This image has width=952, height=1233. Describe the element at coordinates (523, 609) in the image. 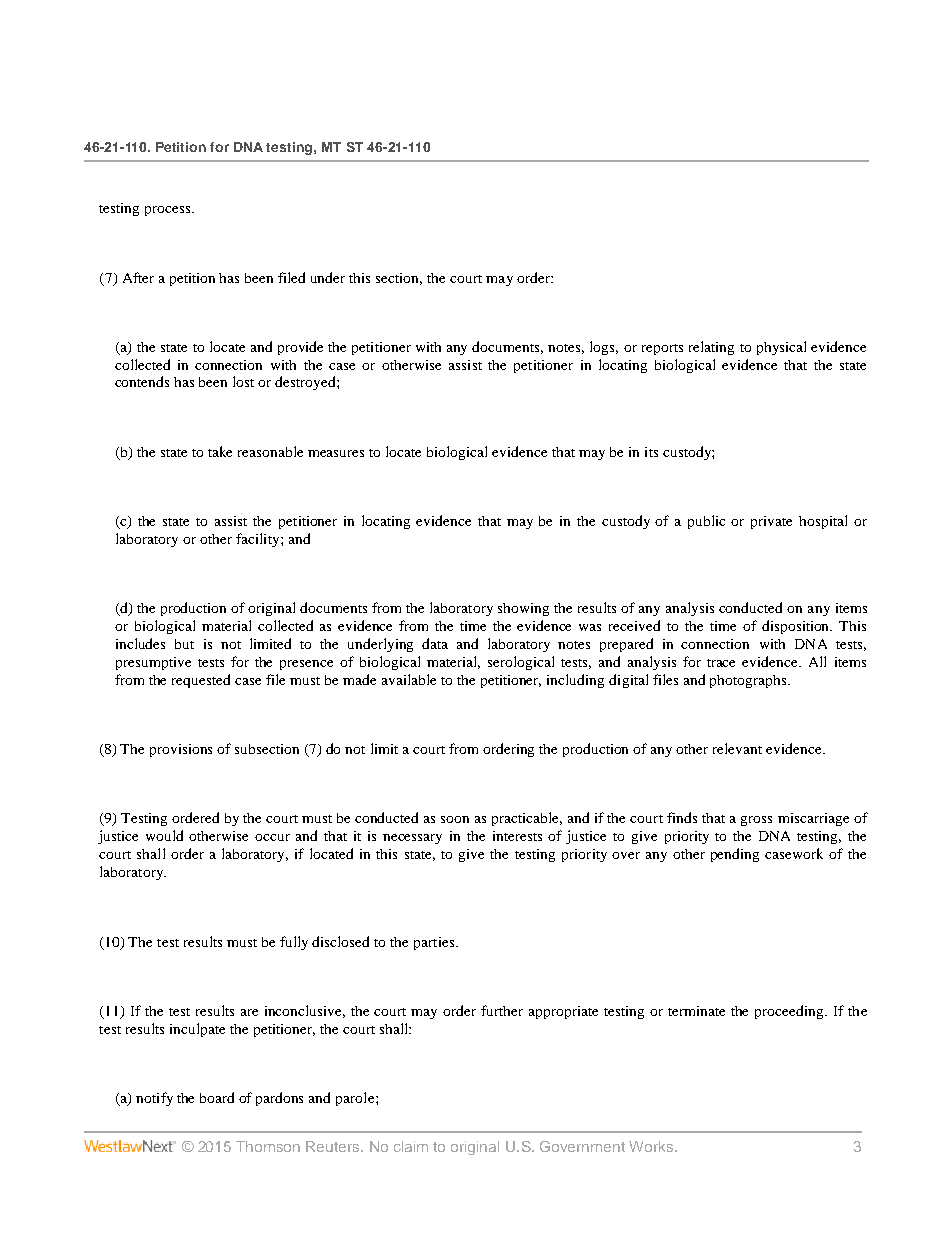

I see `showing` at that location.
